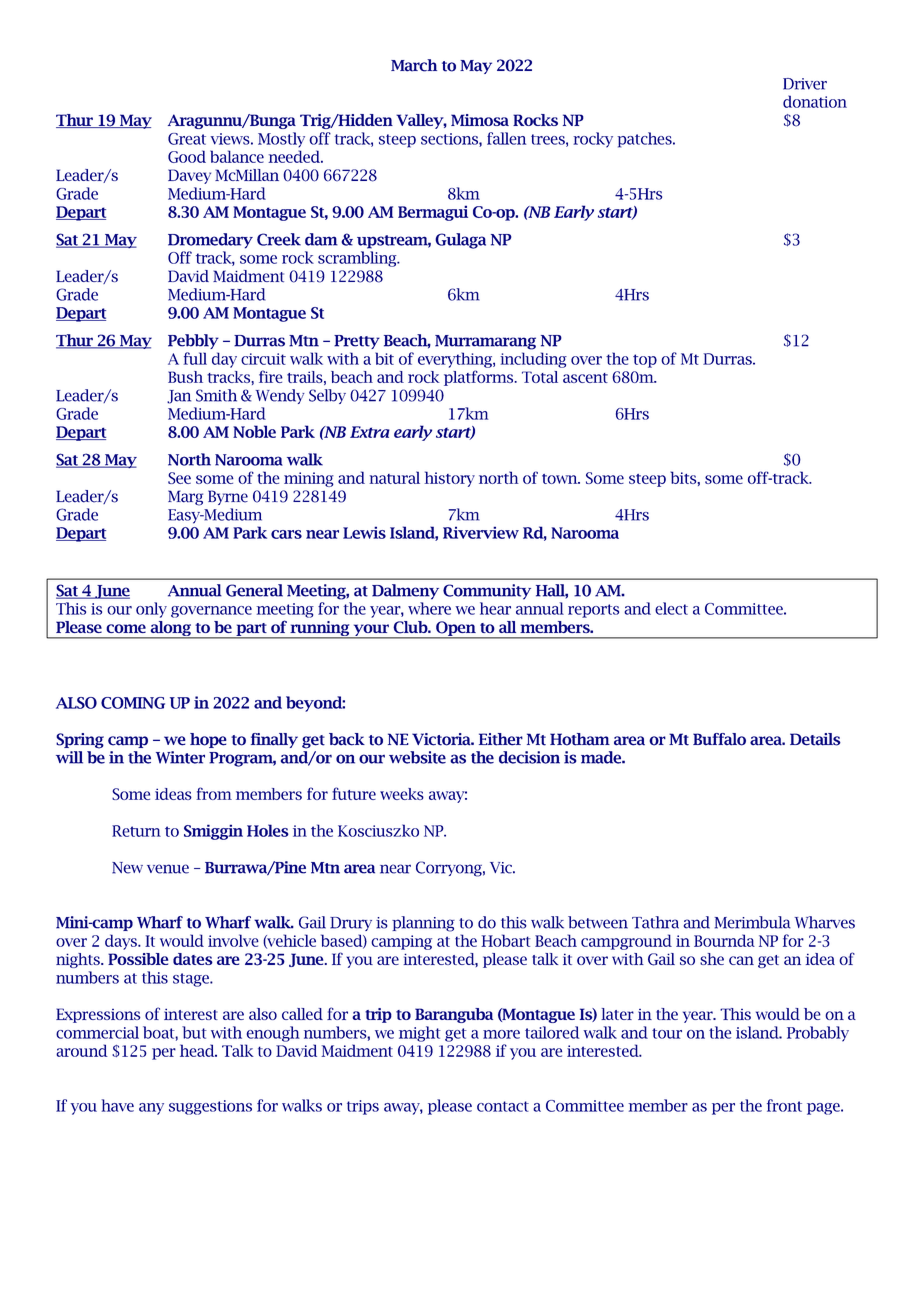 The width and height of the screenshot is (924, 1308). What do you see at coordinates (402, 794) in the screenshot?
I see `weeks` at bounding box center [402, 794].
